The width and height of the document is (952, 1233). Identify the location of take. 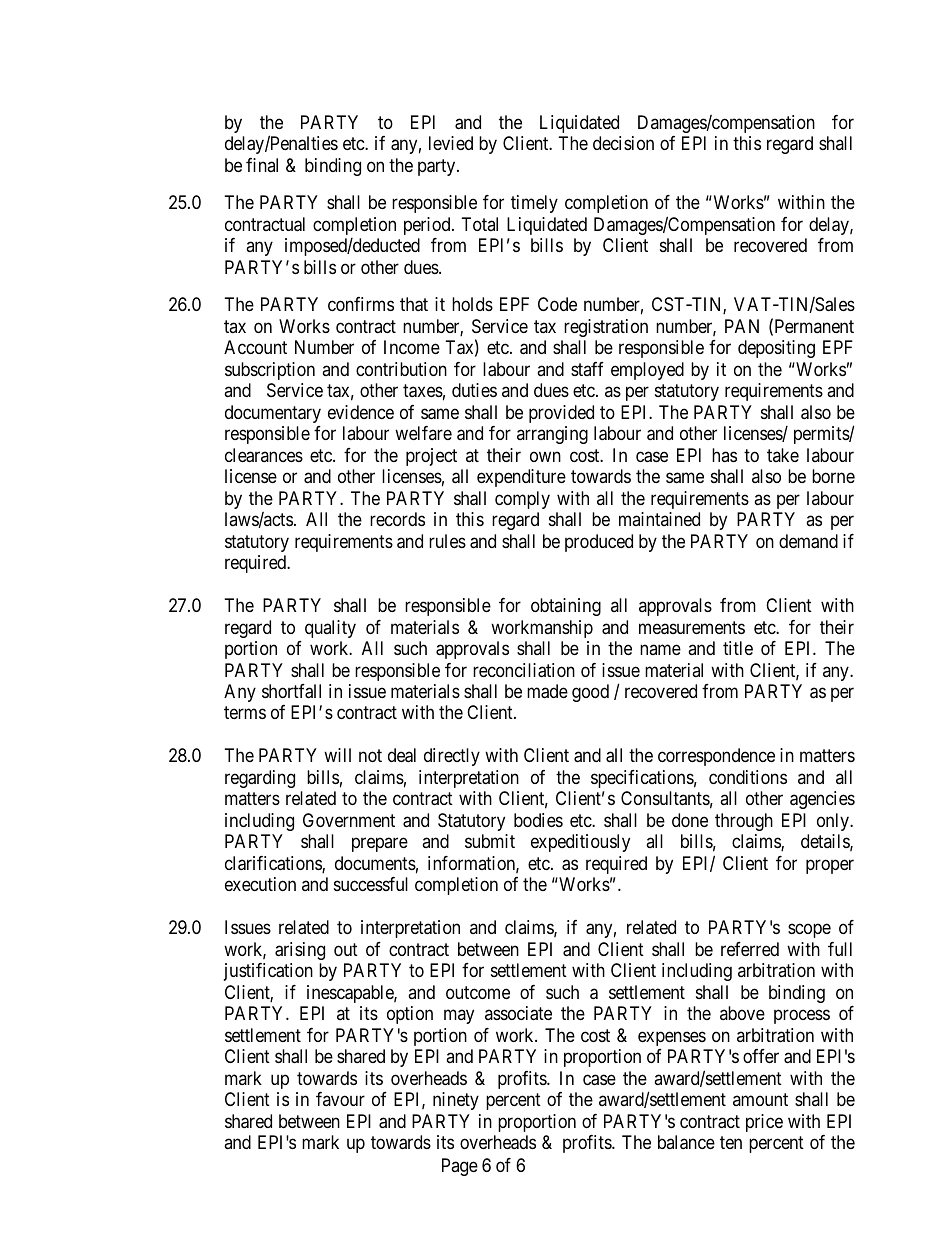
(783, 455).
